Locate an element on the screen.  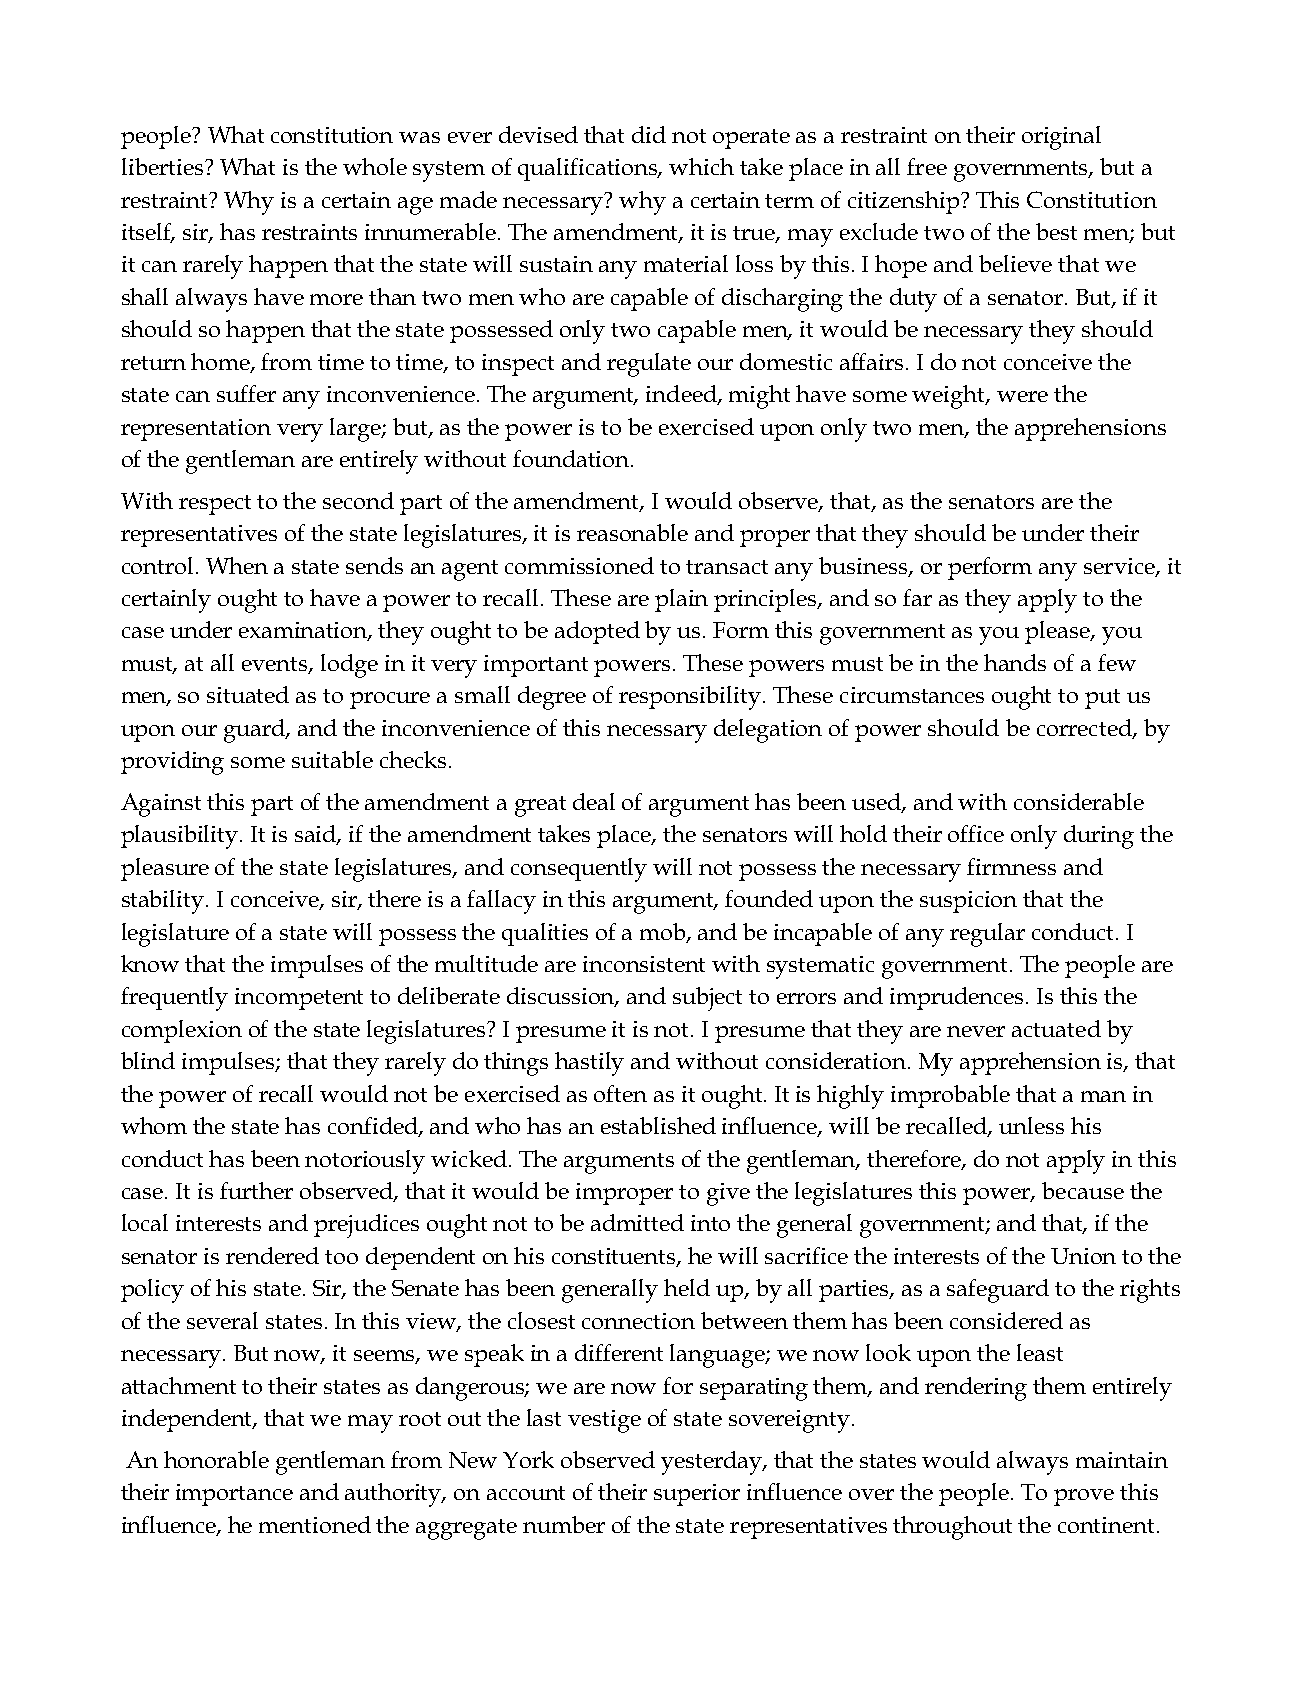
which is located at coordinates (701, 166).
